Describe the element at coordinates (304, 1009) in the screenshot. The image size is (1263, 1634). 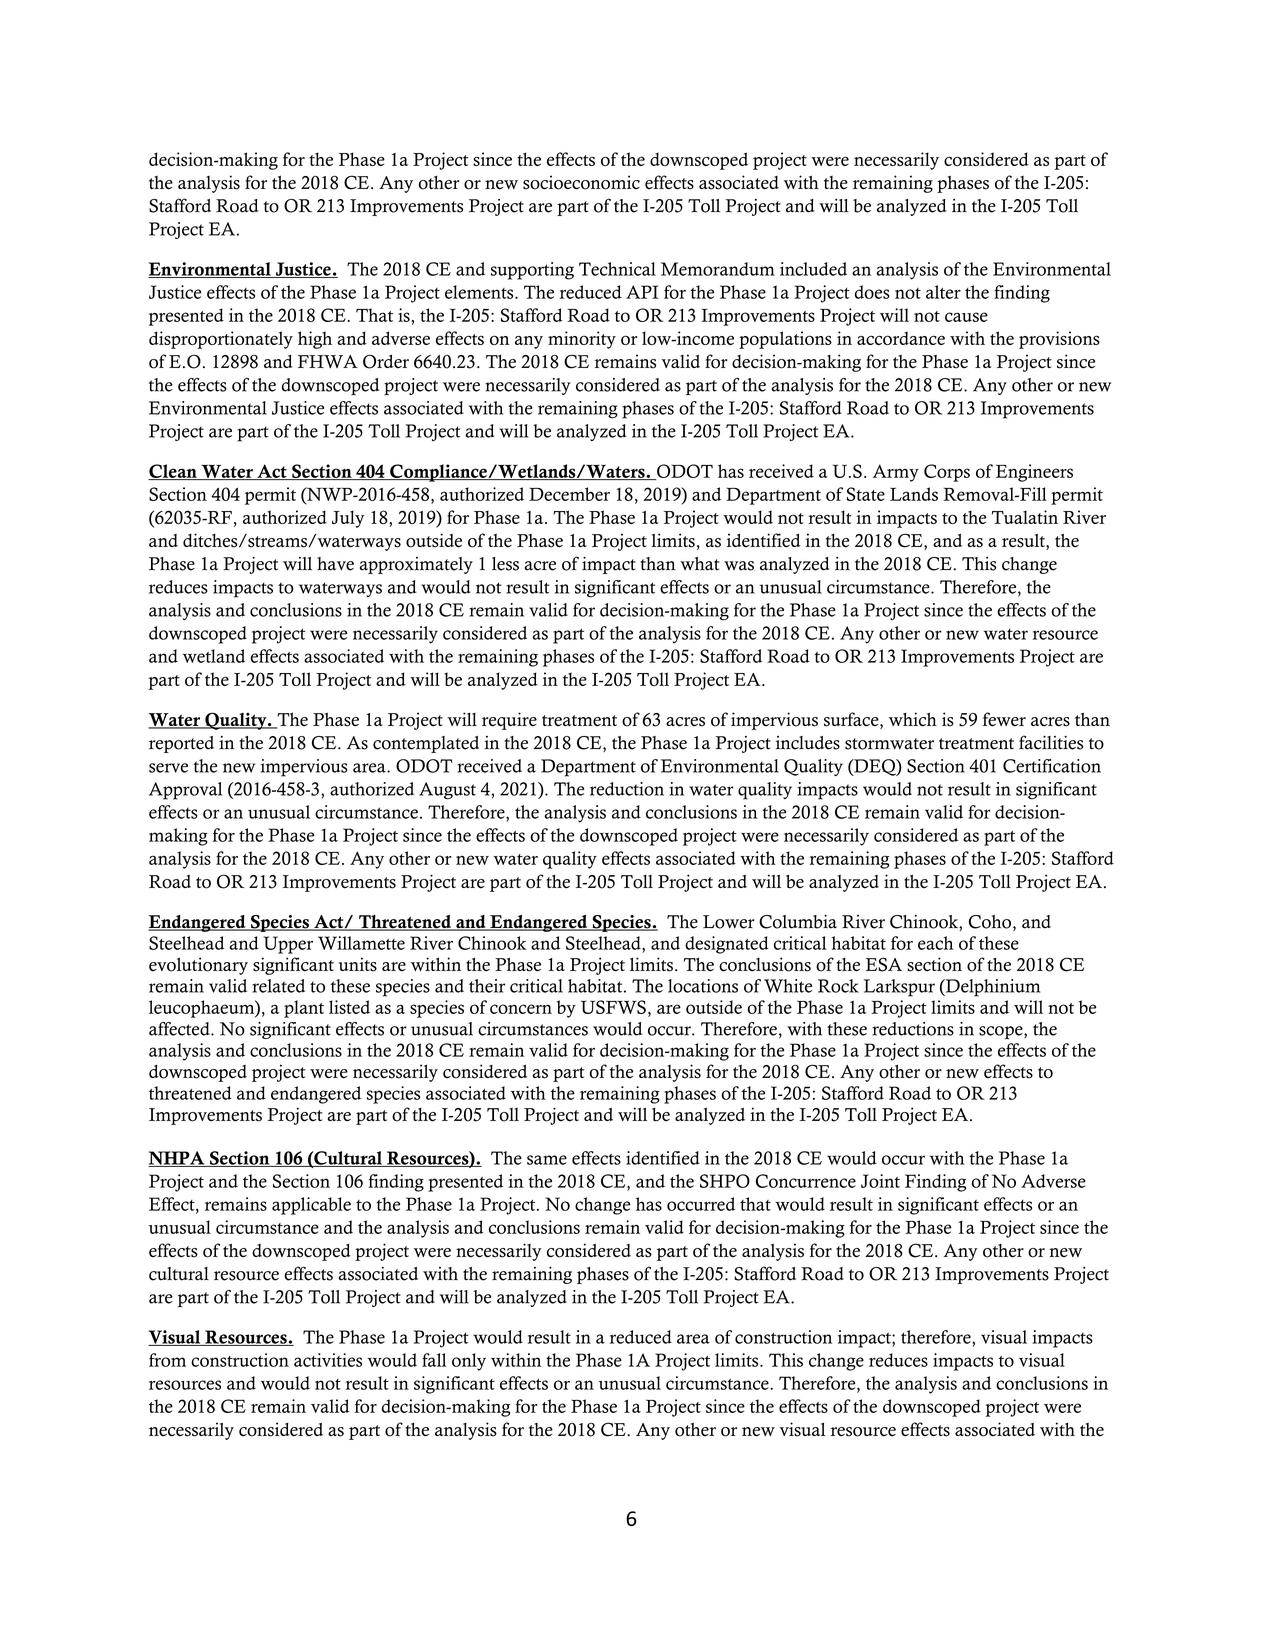
I see `plant` at that location.
